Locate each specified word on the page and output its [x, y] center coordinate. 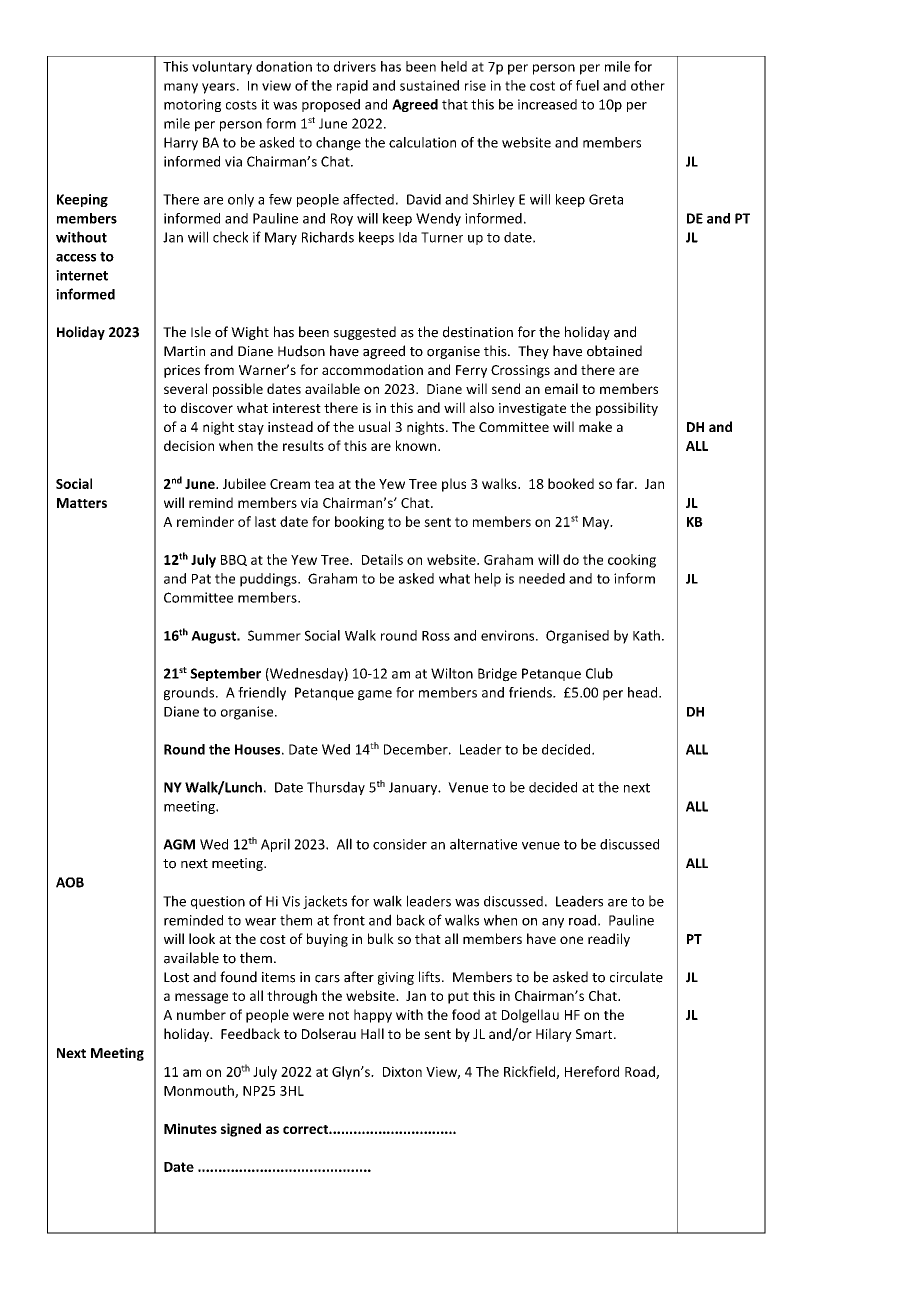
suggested [365, 333]
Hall [372, 1033]
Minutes [190, 1128]
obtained [614, 351]
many [181, 88]
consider [400, 844]
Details [382, 559]
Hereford [592, 1071]
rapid [352, 87]
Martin [184, 351]
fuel [587, 85]
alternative [483, 844]
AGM [179, 844]
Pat [201, 579]
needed [542, 578]
